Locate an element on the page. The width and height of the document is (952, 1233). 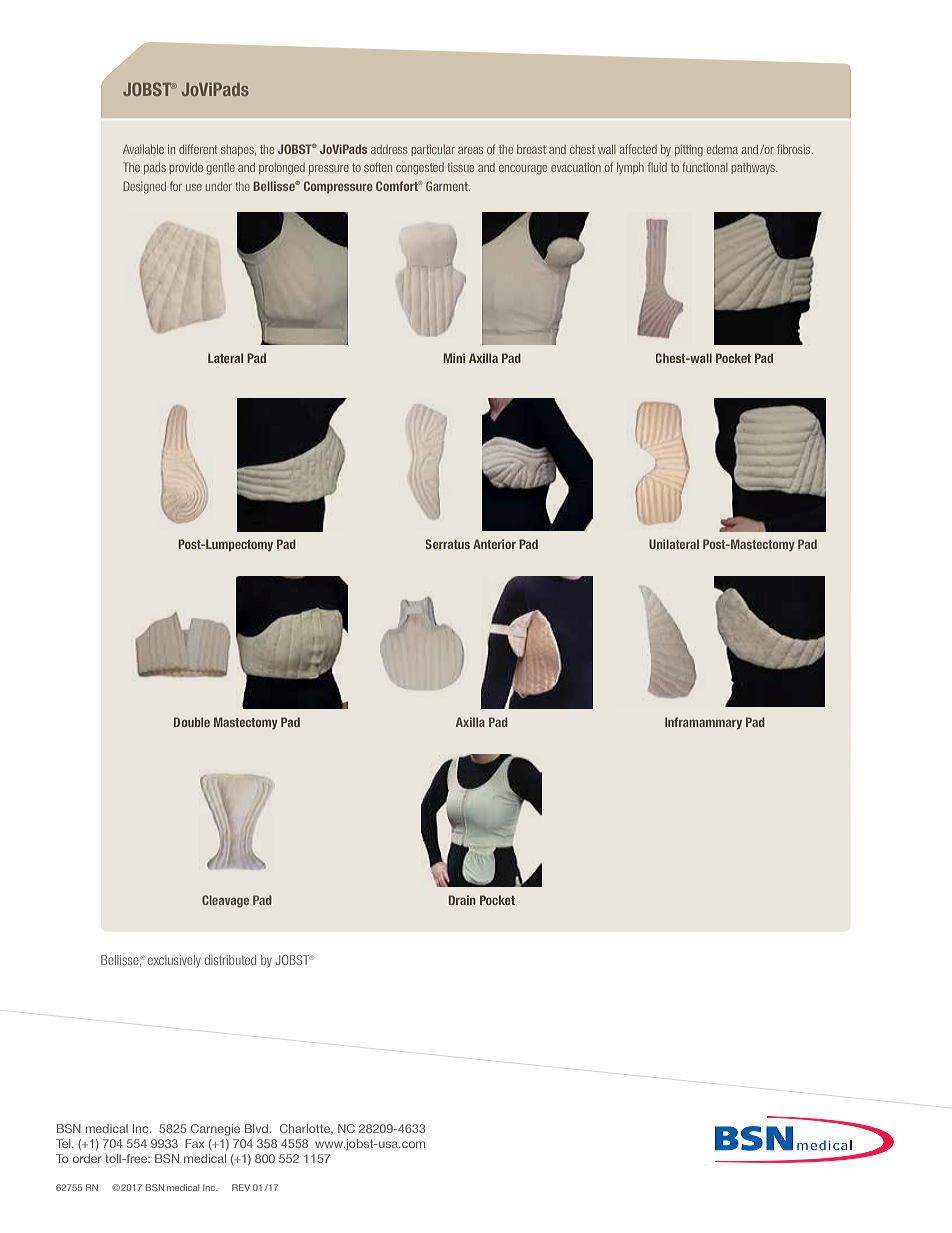
distributed is located at coordinates (230, 960).
